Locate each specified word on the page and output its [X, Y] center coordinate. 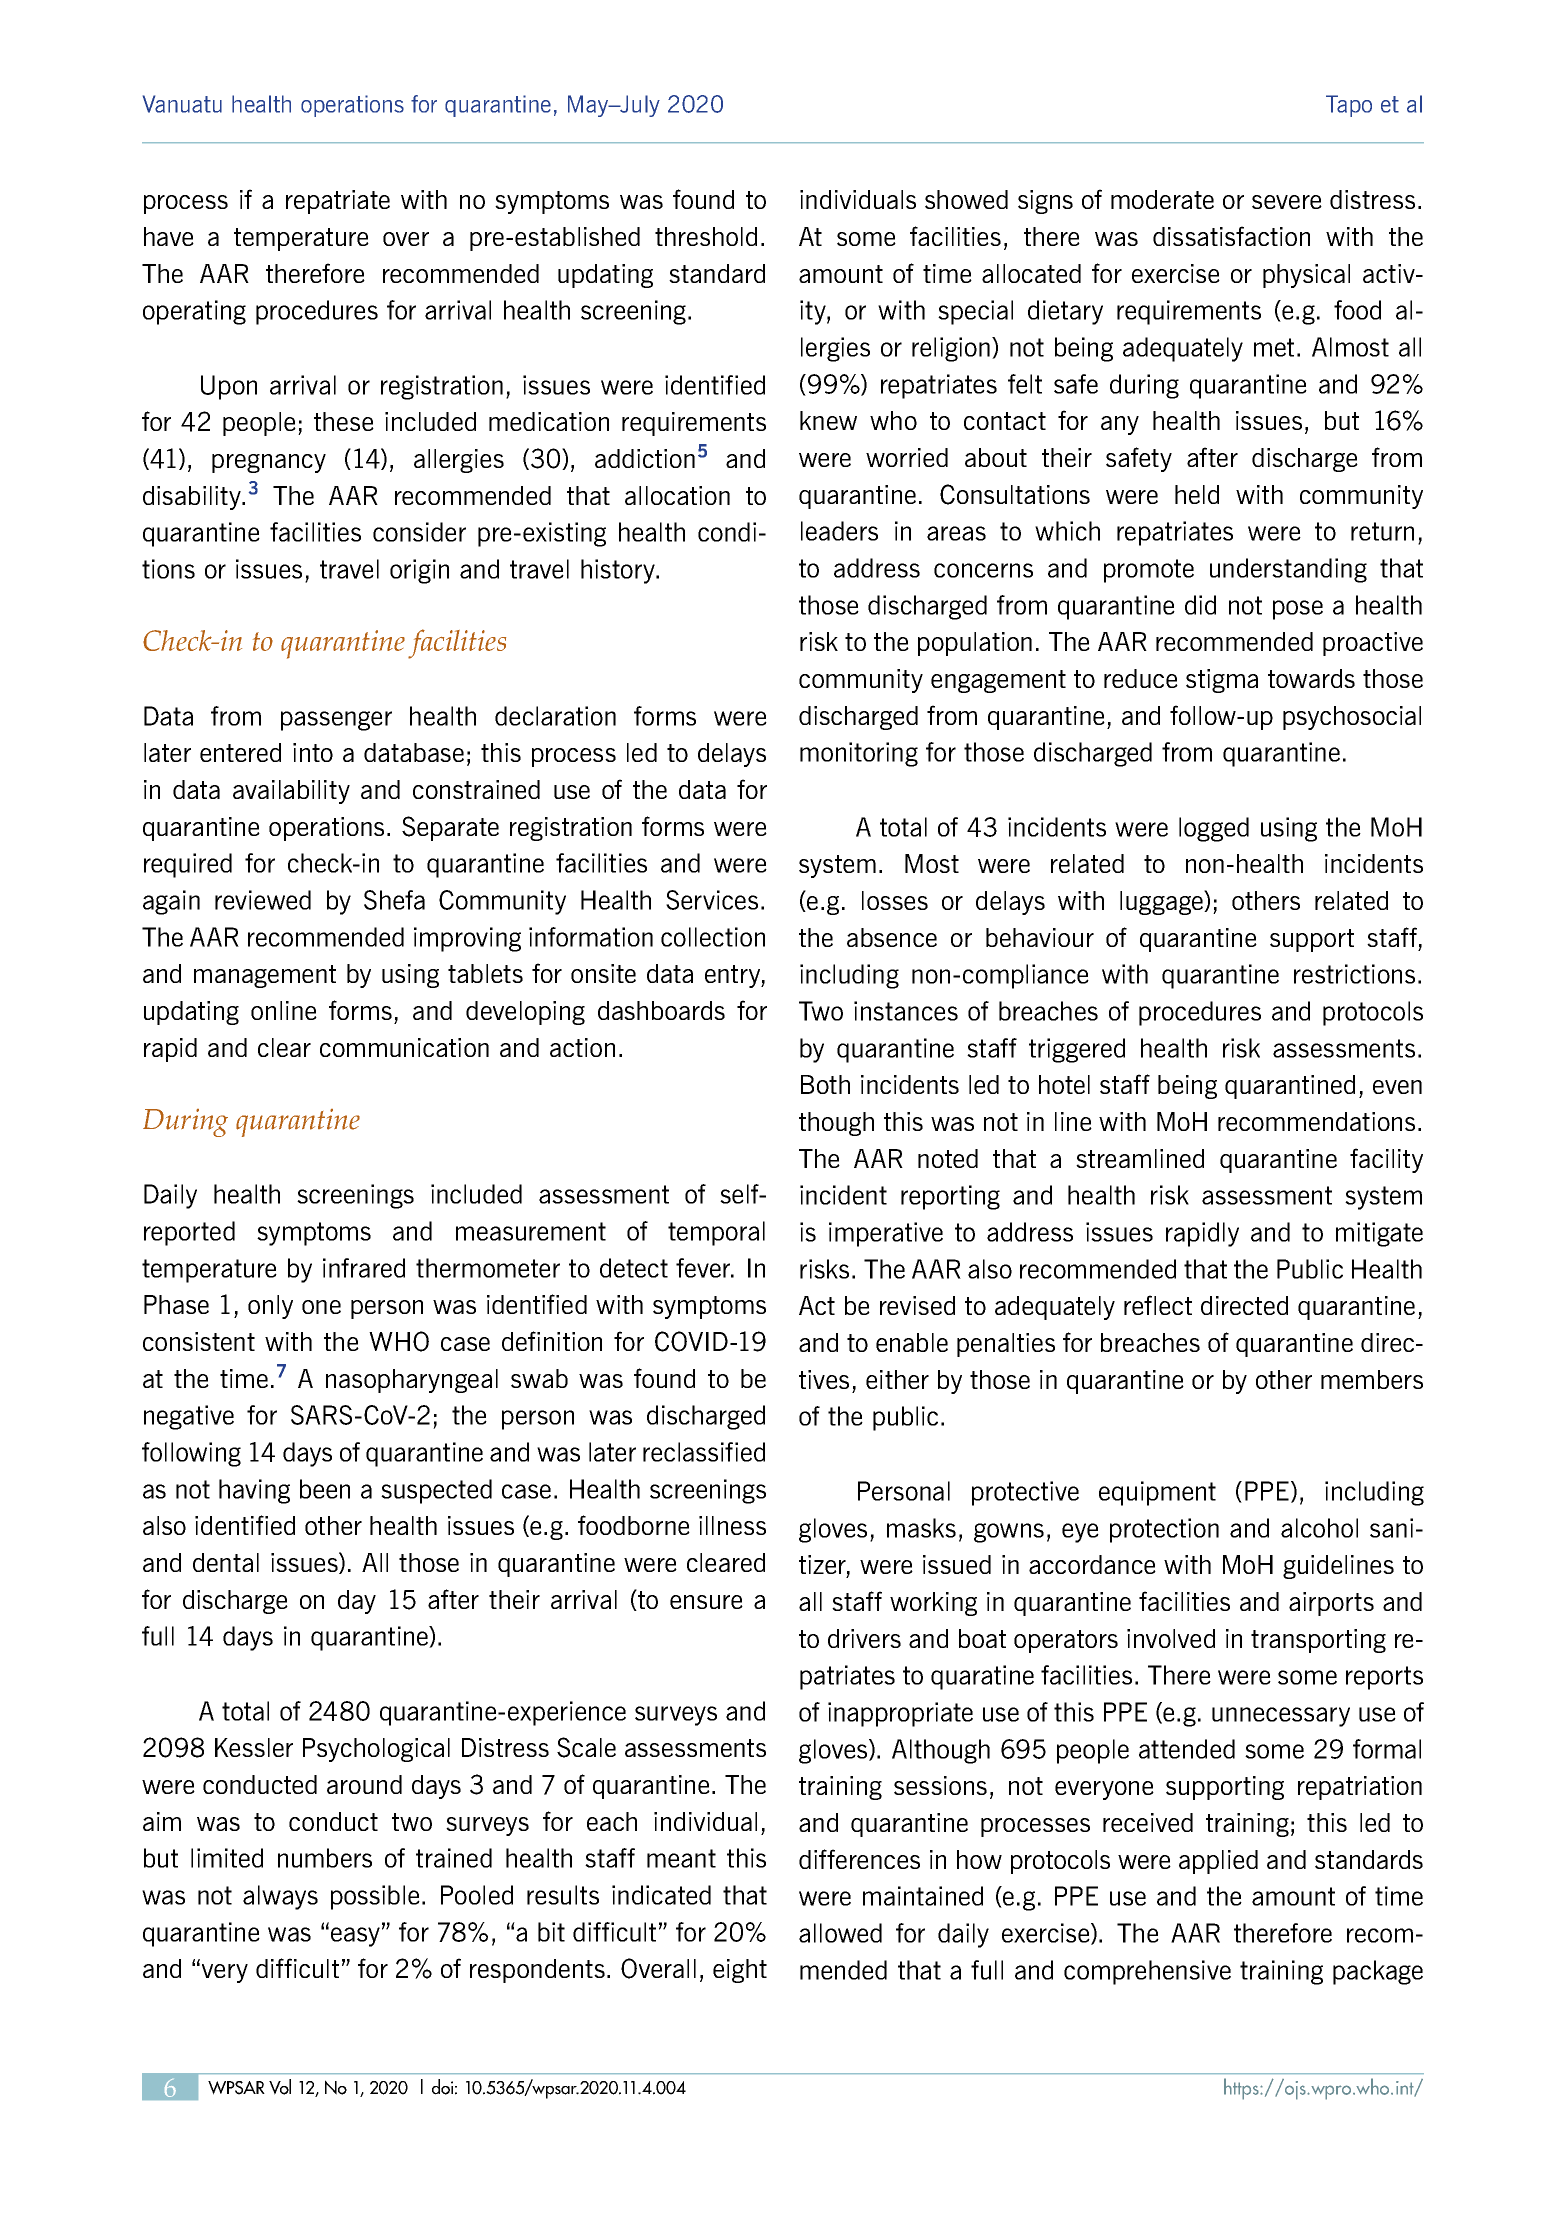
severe [1287, 202]
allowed [840, 1933]
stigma [1222, 681]
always [280, 1897]
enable [912, 1342]
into [313, 752]
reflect [1158, 1305]
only [270, 1307]
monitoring [859, 754]
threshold [706, 236]
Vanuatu [182, 104]
